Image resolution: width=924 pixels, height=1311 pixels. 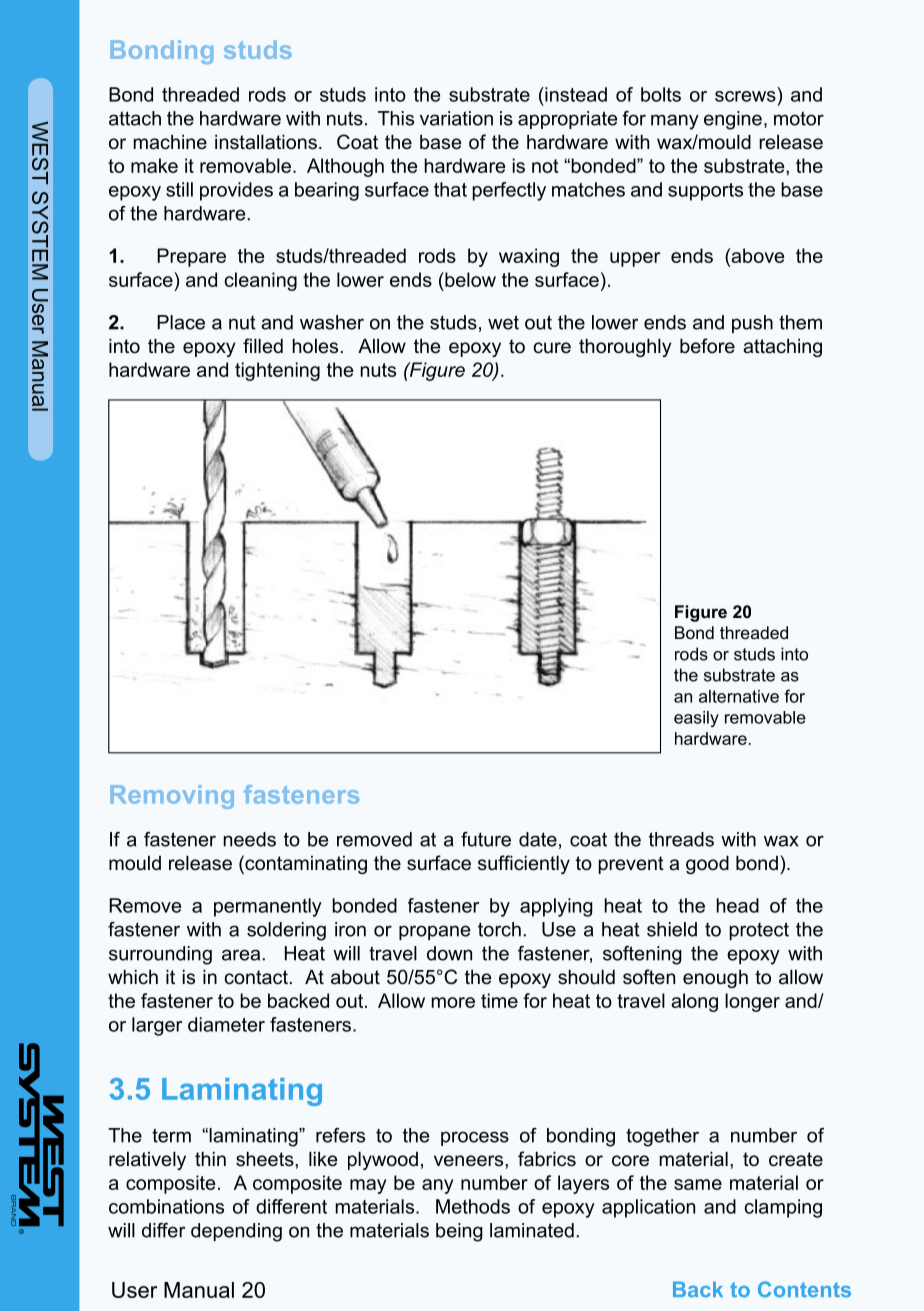 What do you see at coordinates (459, 1232) in the page?
I see `being` at bounding box center [459, 1232].
